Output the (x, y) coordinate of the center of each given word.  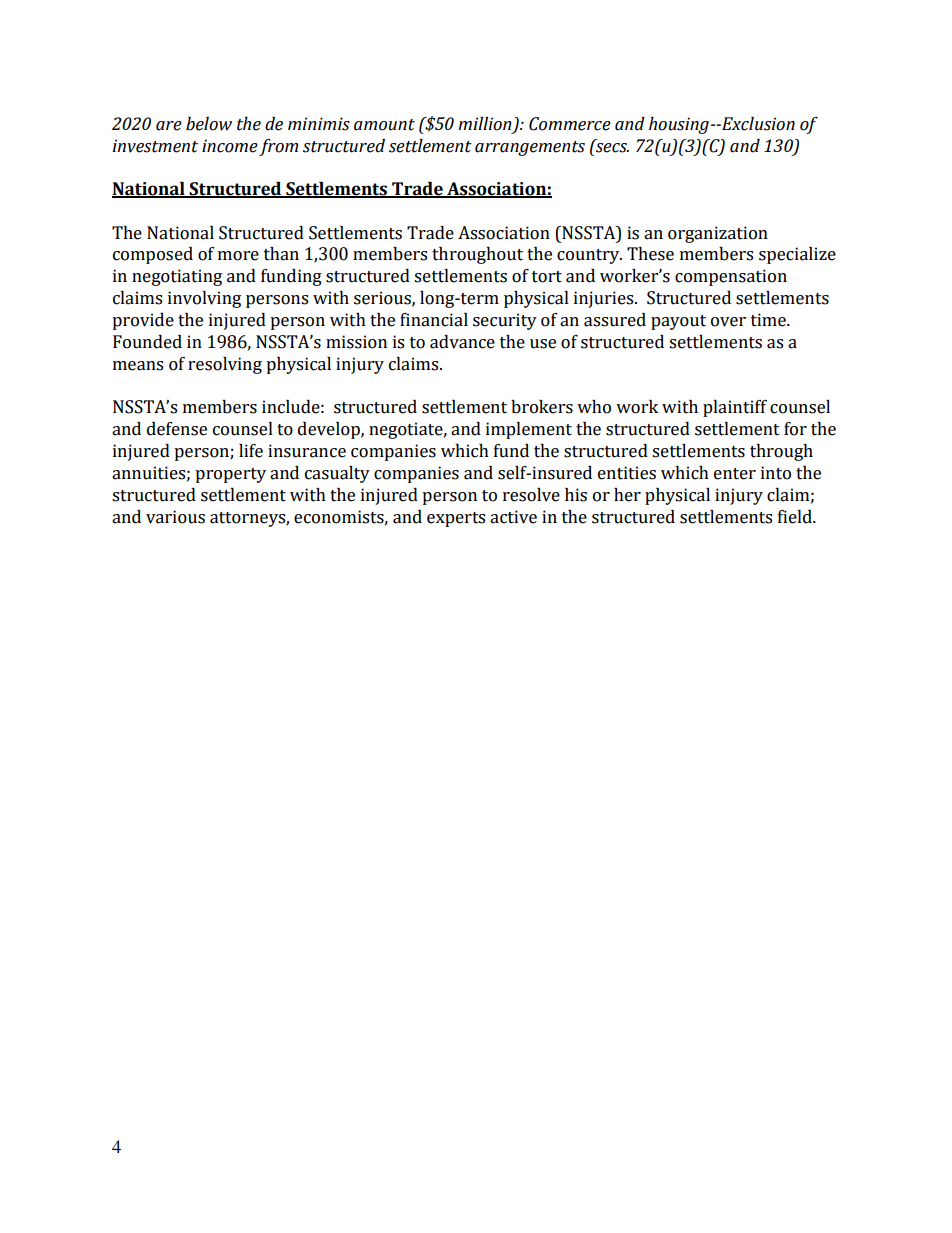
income (230, 146)
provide (143, 321)
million (484, 124)
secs (611, 146)
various (175, 517)
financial (434, 320)
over (728, 322)
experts (456, 519)
